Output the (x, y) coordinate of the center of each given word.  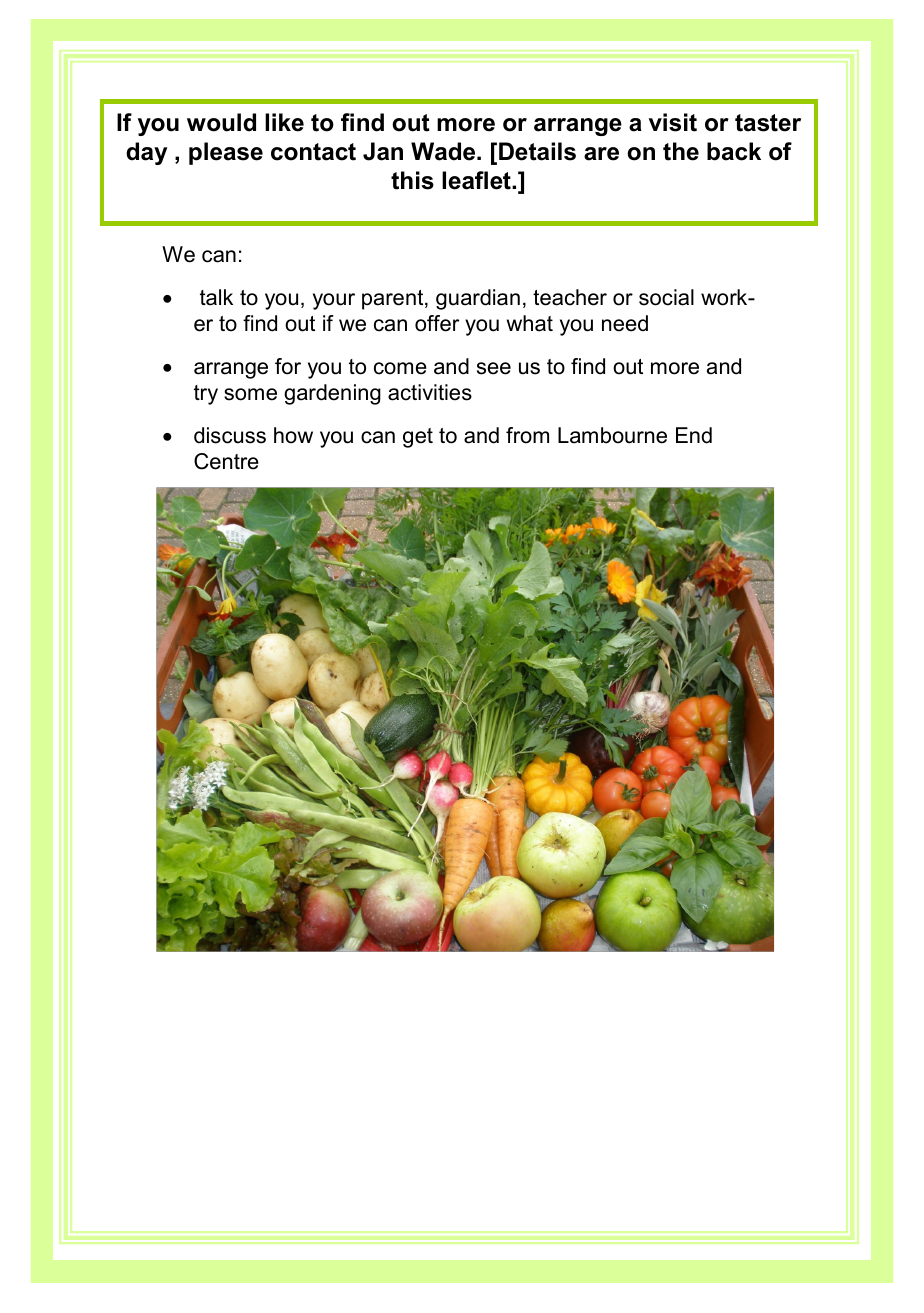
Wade (444, 151)
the (681, 151)
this (412, 180)
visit (673, 122)
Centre (226, 461)
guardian (478, 299)
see (494, 368)
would (221, 122)
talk (216, 297)
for (288, 366)
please (226, 153)
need (625, 323)
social (666, 297)
